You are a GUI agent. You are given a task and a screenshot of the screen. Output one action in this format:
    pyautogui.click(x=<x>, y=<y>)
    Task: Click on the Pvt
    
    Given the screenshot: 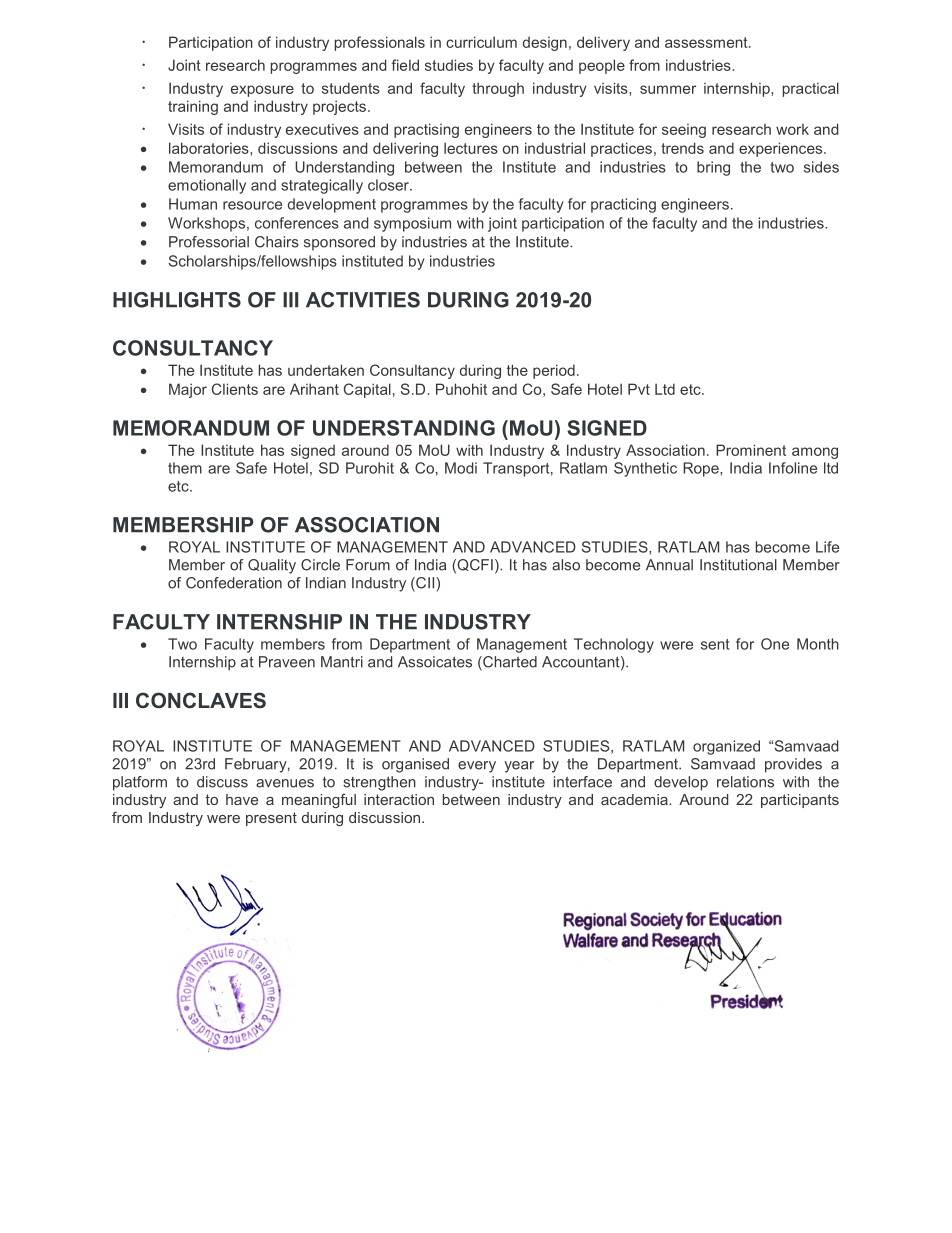 What is the action you would take?
    pyautogui.click(x=639, y=389)
